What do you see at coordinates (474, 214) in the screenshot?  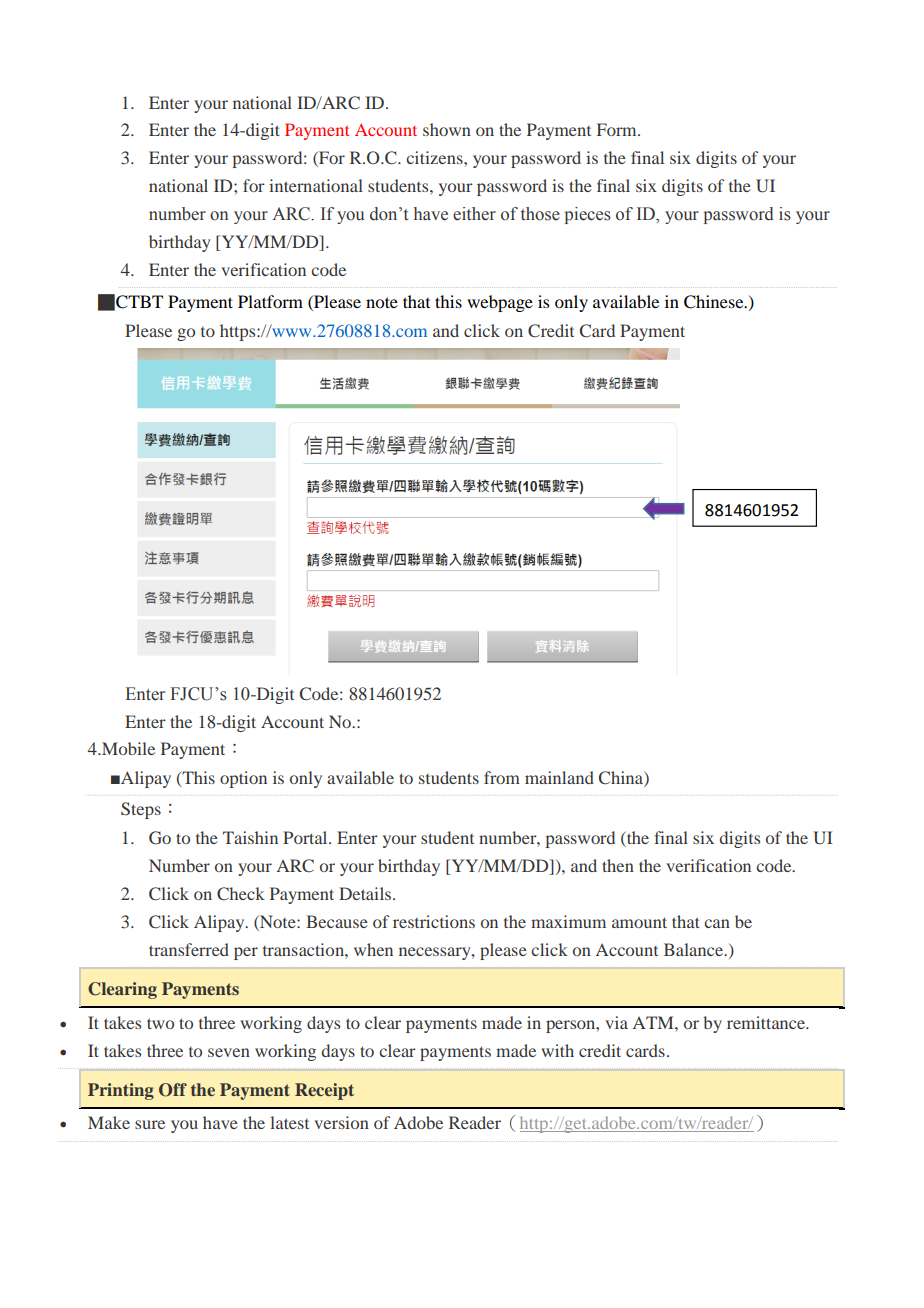 I see `either` at bounding box center [474, 214].
